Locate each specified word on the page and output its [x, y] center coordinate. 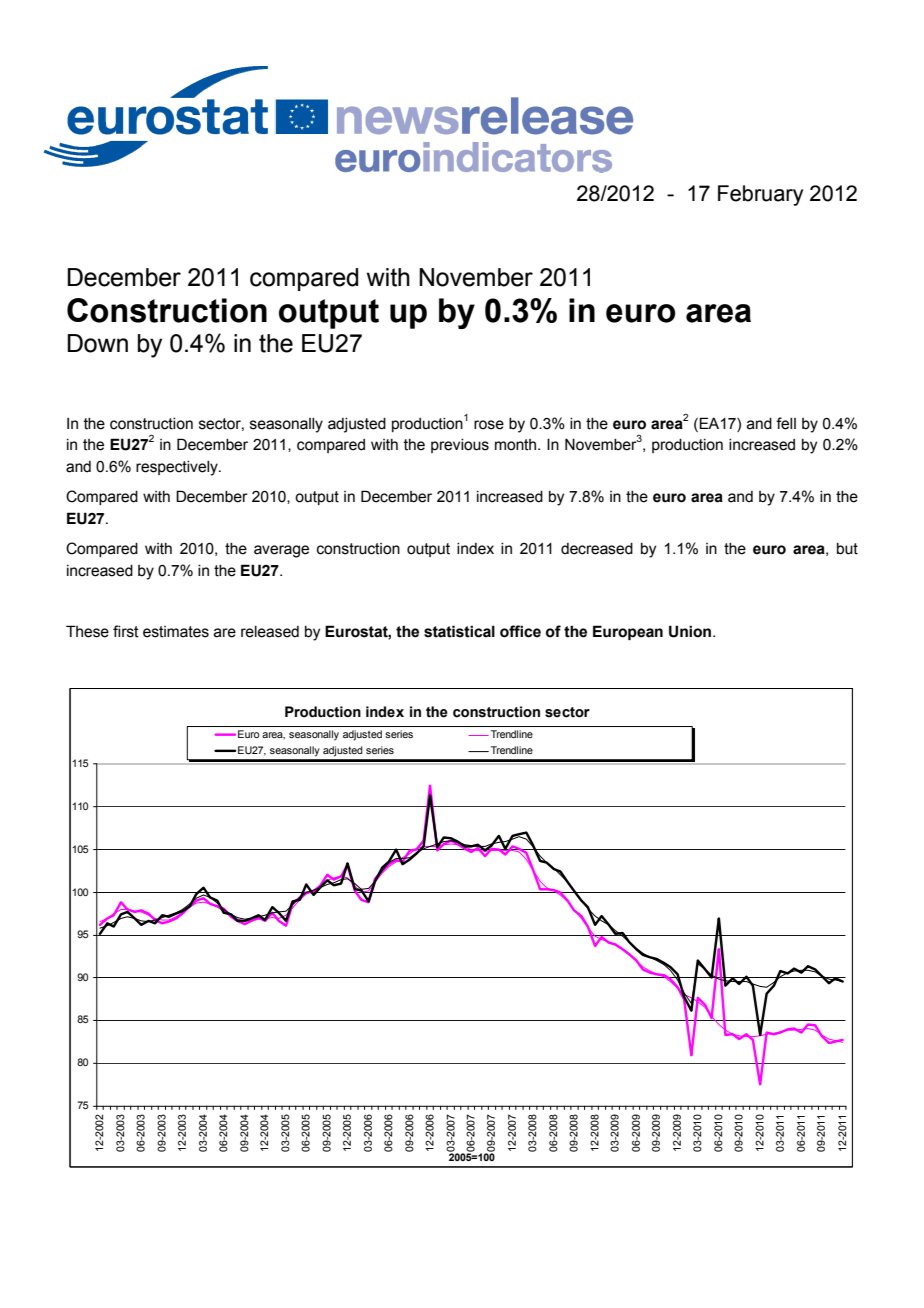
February [760, 195]
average [281, 551]
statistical [459, 631]
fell [786, 423]
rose [489, 425]
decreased [597, 549]
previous [460, 446]
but [847, 549]
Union [691, 631]
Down [97, 343]
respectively [178, 468]
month [517, 445]
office [520, 631]
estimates [176, 632]
